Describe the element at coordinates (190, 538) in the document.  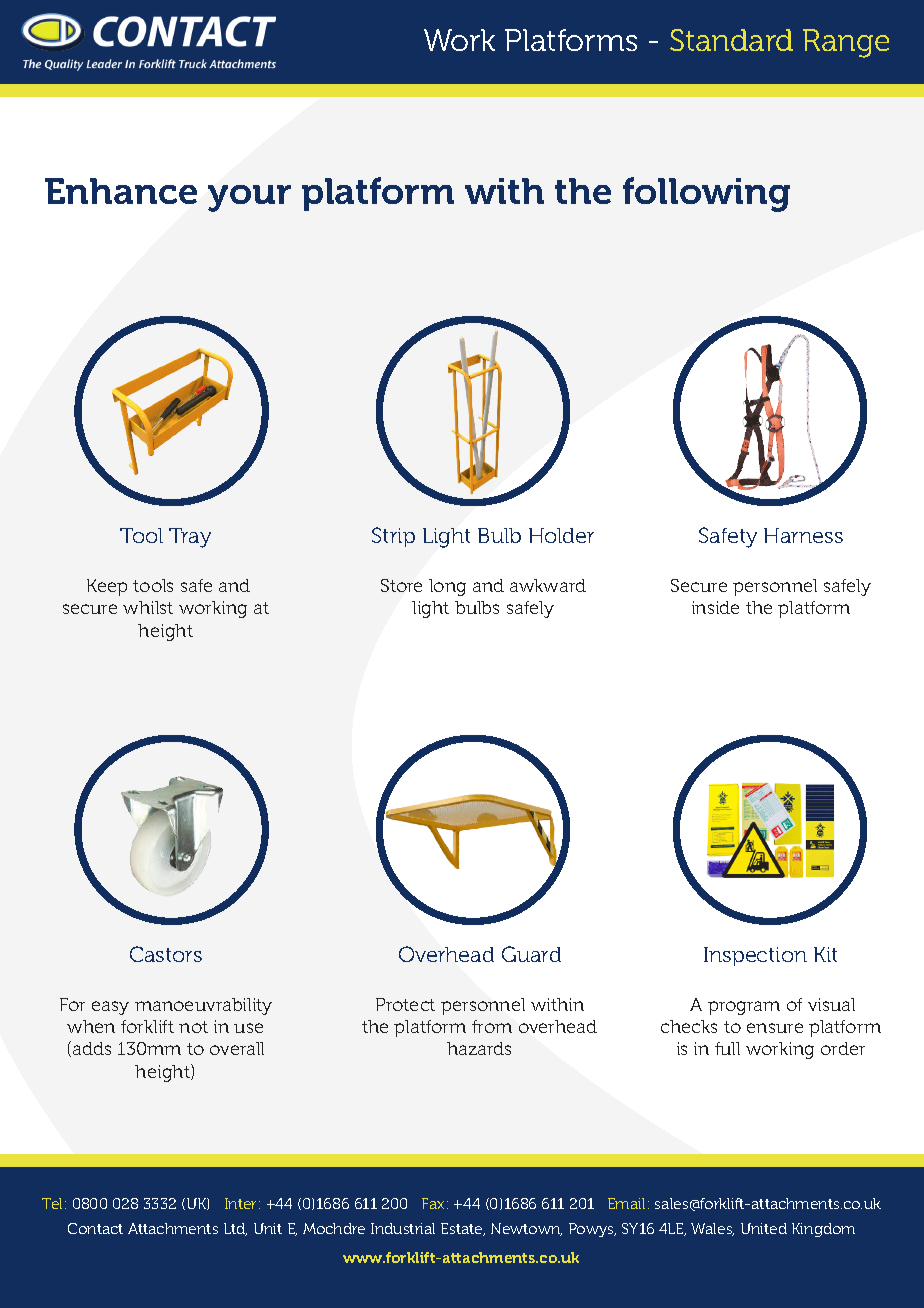
I see `Tray` at that location.
